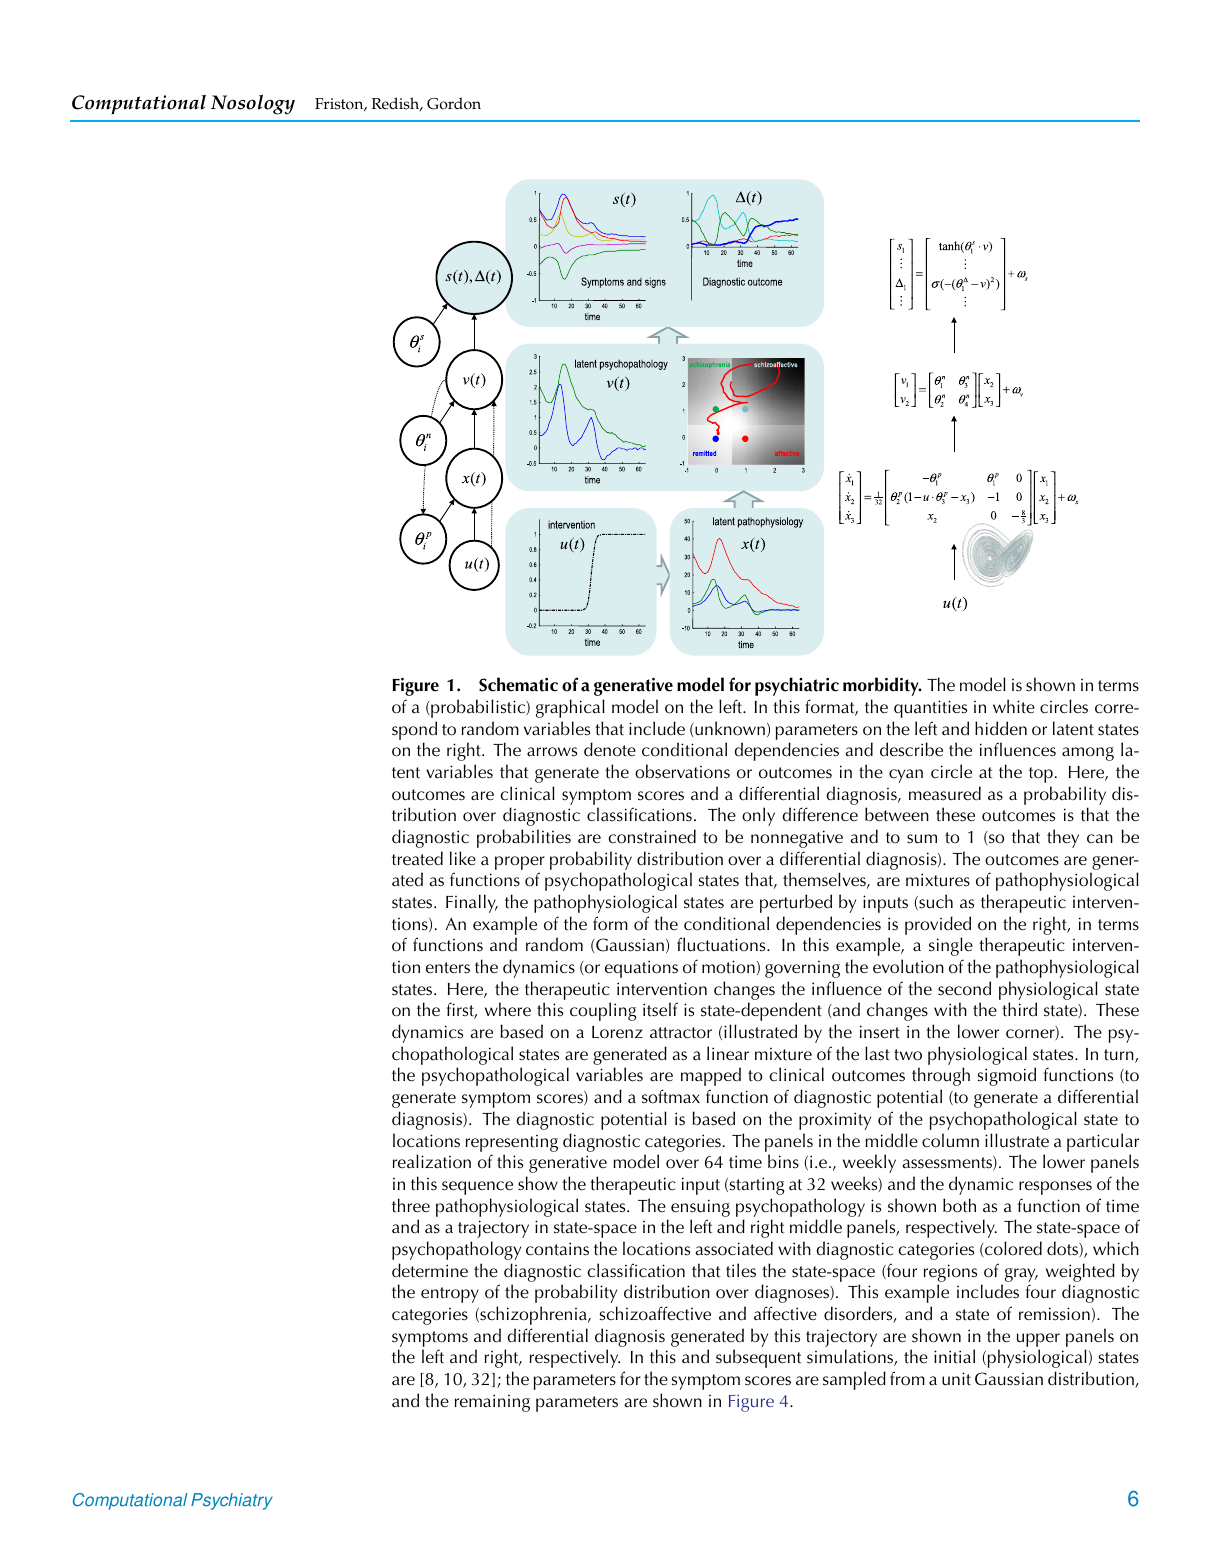 The image size is (1211, 1567). I want to click on morbidity, so click(882, 686).
